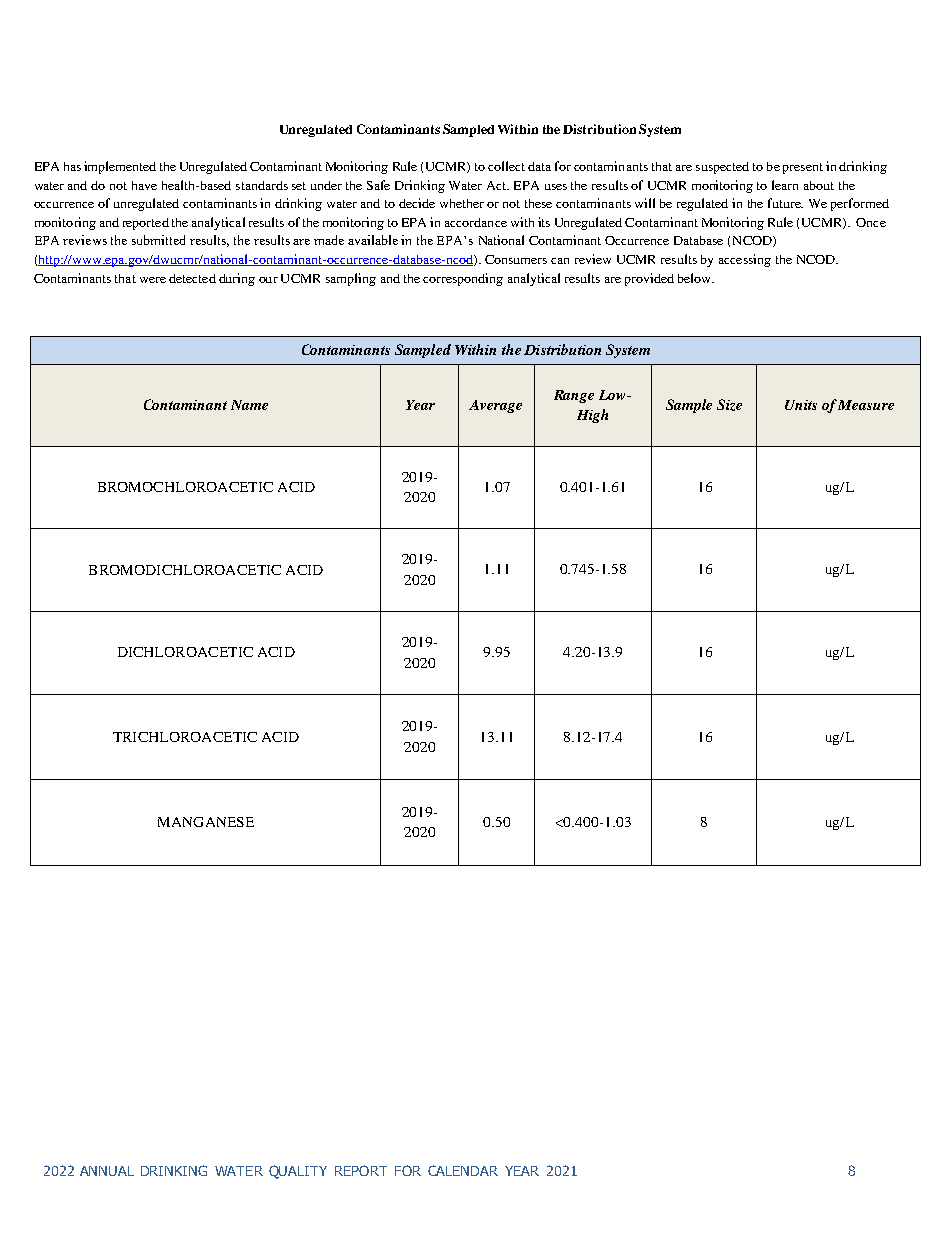 This document has width=952, height=1233. What do you see at coordinates (495, 406) in the document?
I see `Average` at bounding box center [495, 406].
